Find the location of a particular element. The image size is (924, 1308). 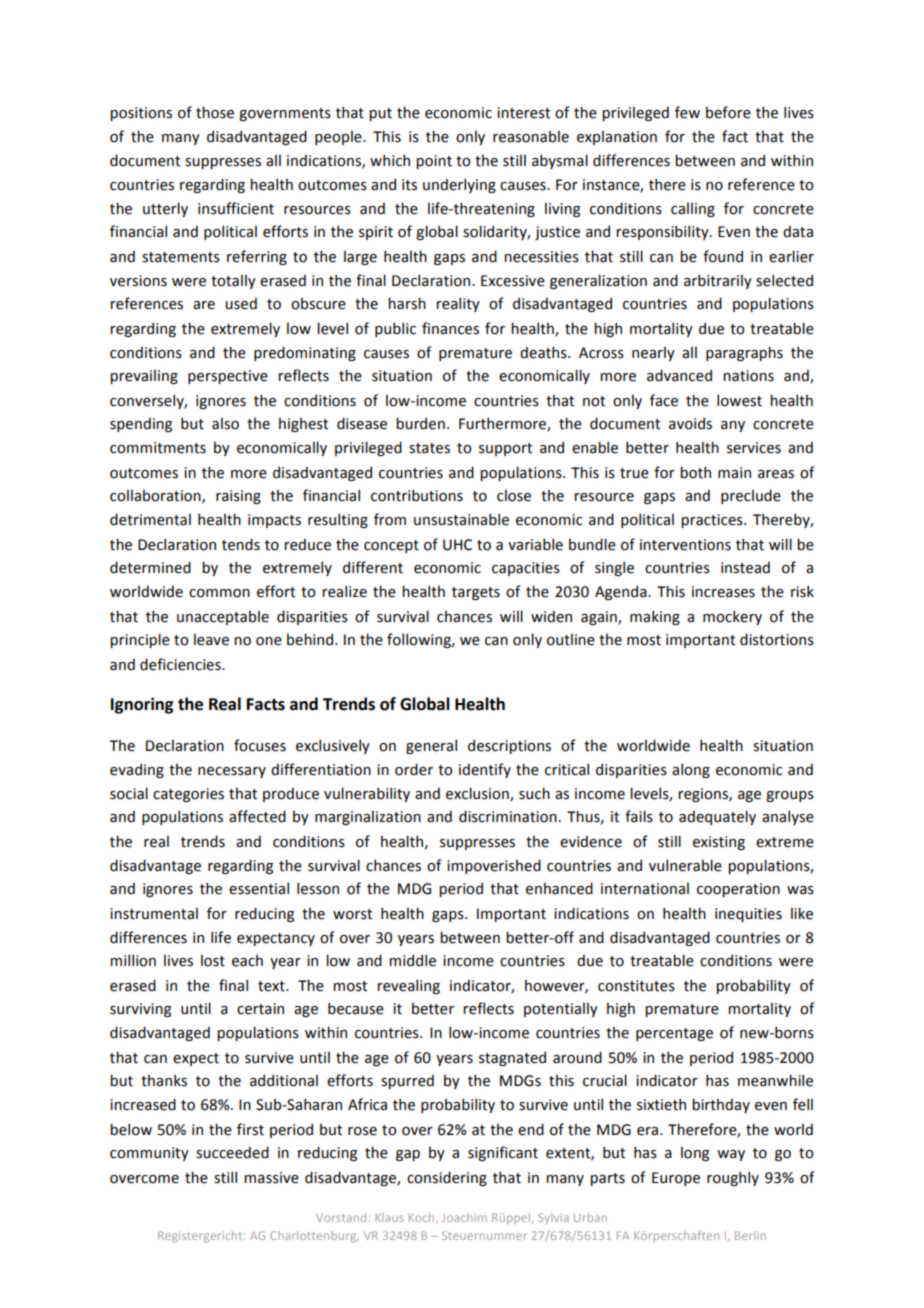

succeeded is located at coordinates (232, 1152).
